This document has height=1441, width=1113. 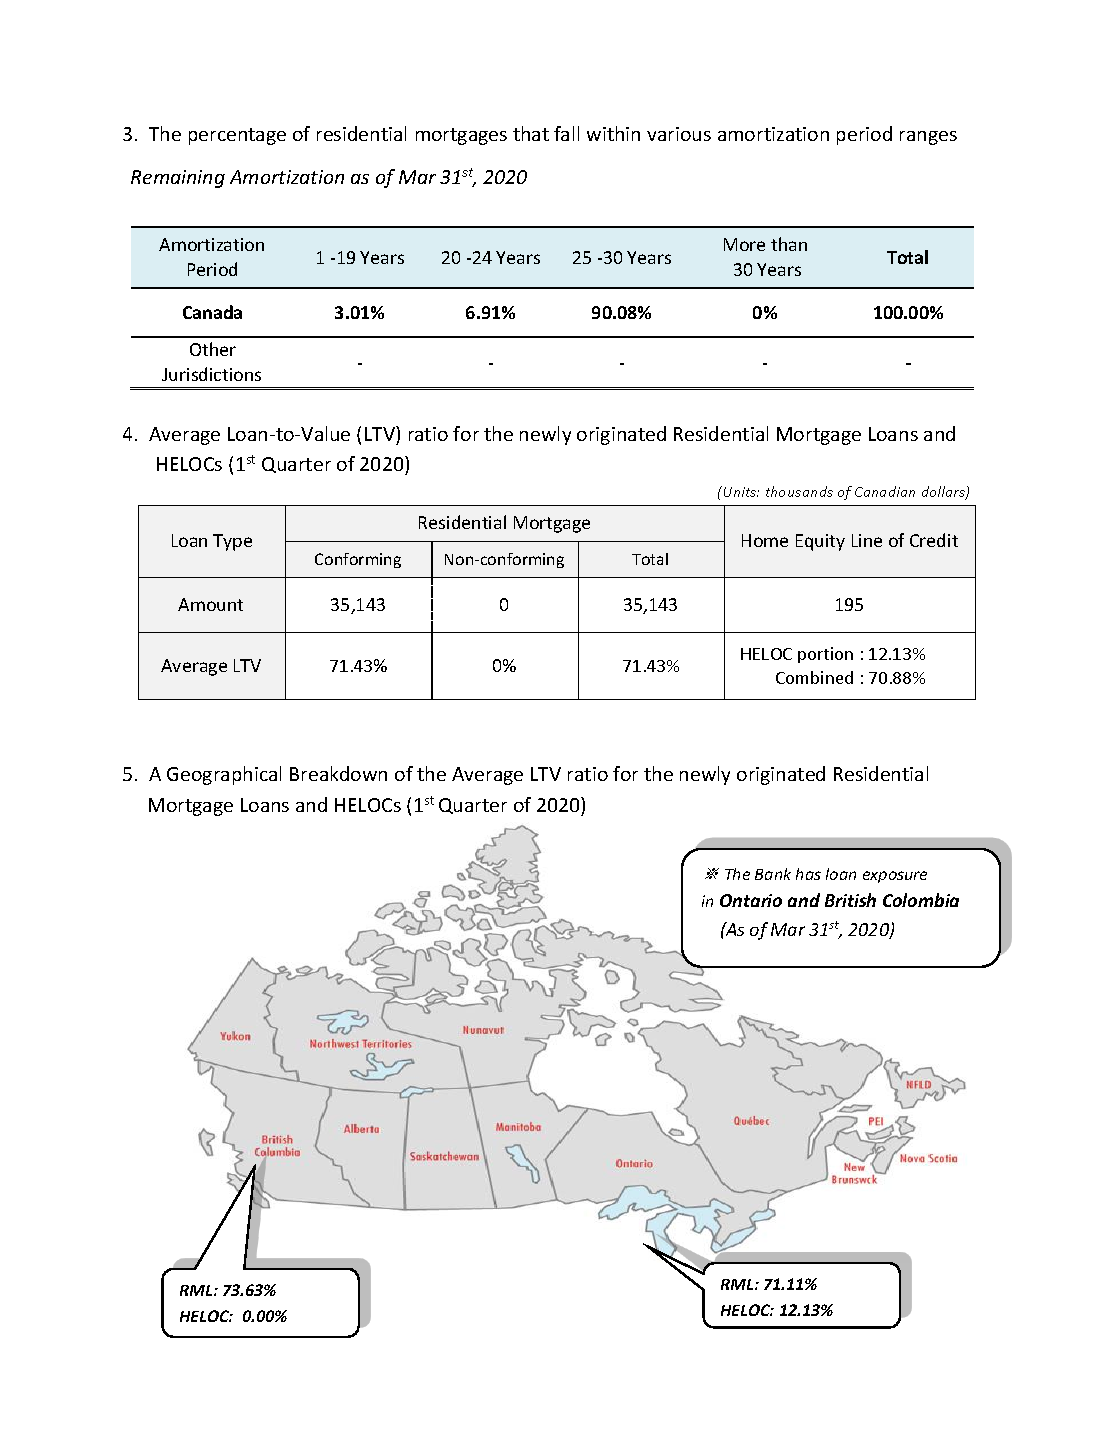 I want to click on percentage, so click(x=237, y=136).
